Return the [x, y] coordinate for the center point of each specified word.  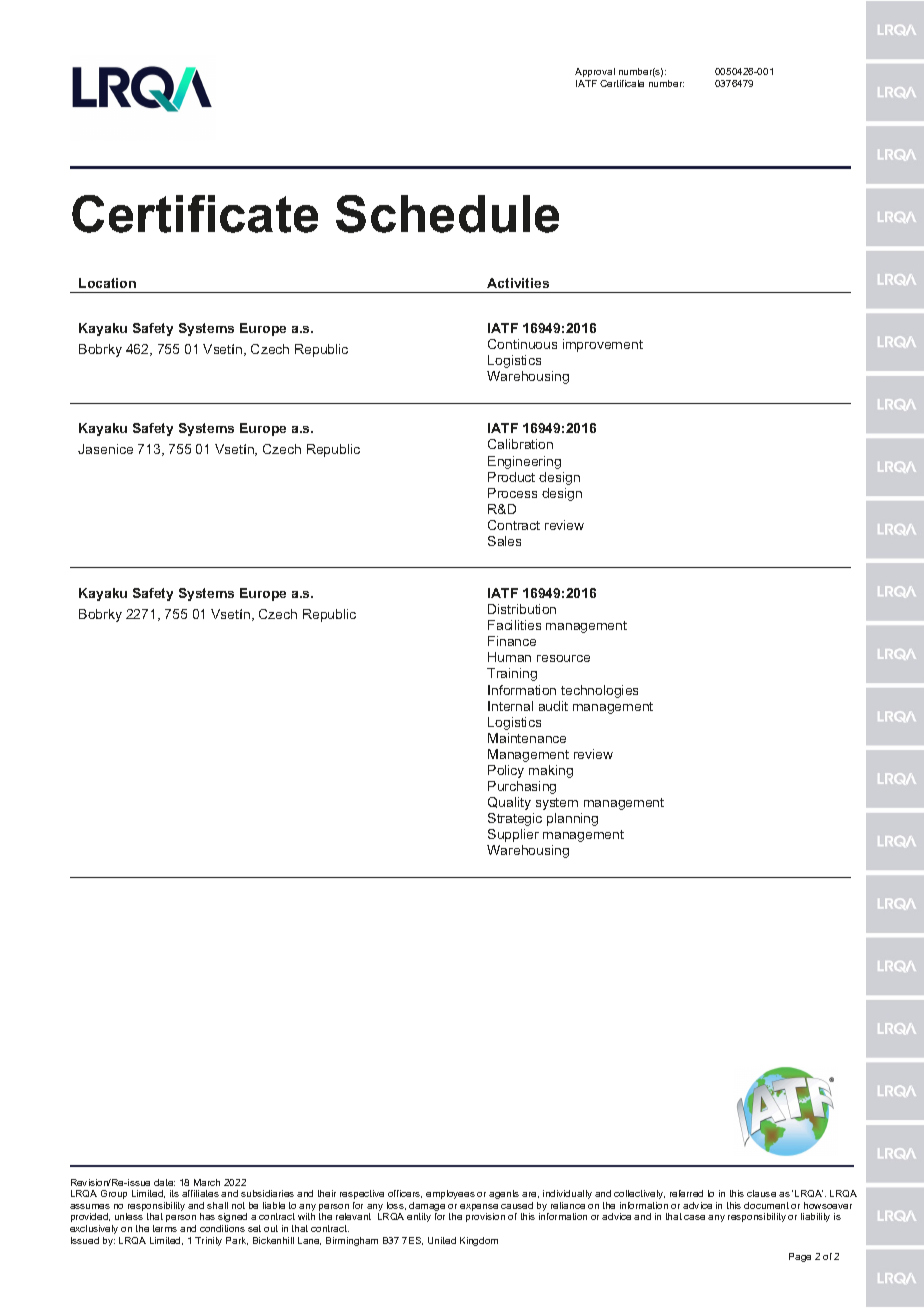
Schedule [447, 214]
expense [479, 1209]
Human [509, 657]
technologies [599, 691]
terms [165, 1228]
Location [107, 283]
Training [512, 674]
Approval [595, 72]
